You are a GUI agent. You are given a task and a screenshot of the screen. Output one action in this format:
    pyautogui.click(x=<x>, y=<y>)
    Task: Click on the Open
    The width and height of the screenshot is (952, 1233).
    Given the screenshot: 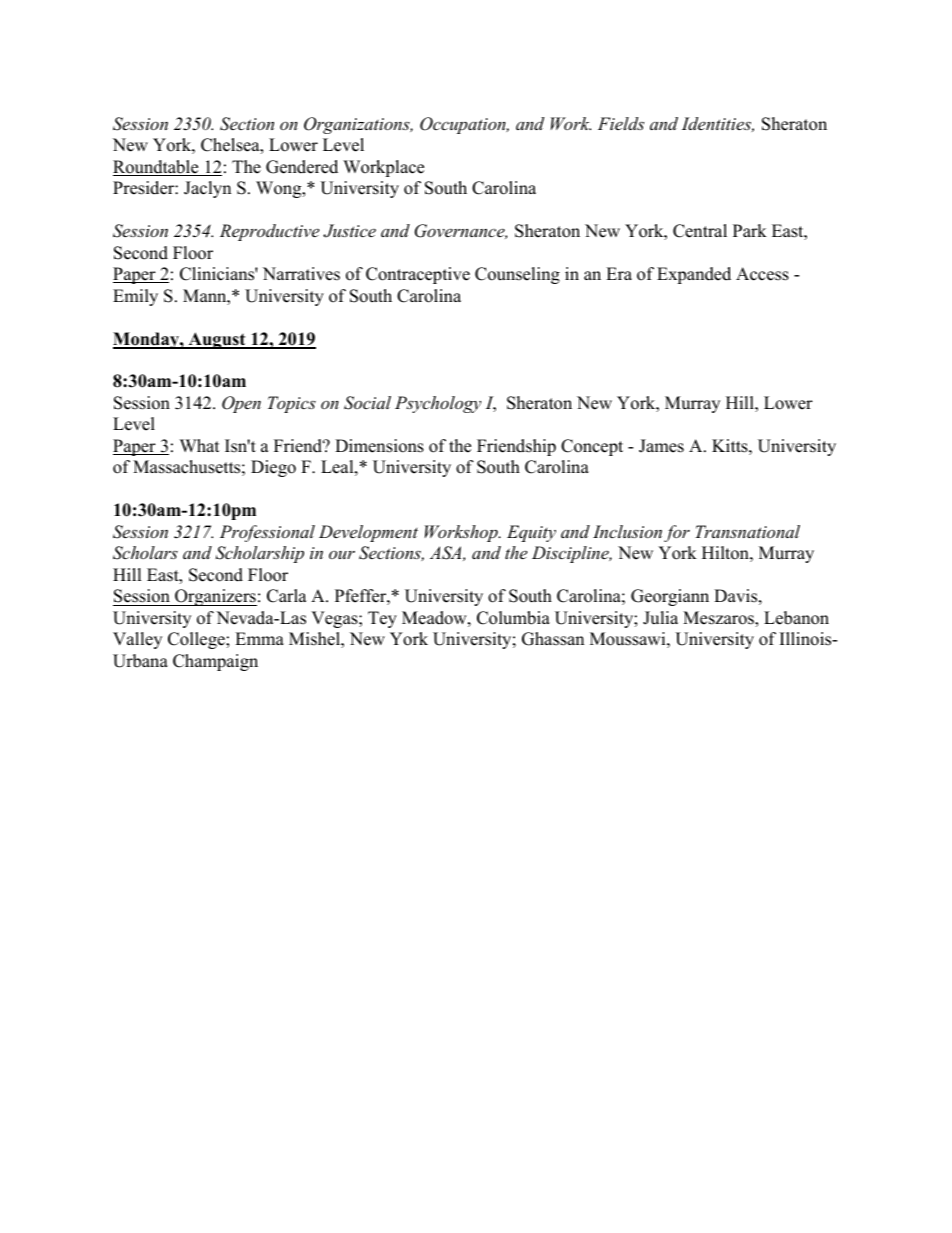 What is the action you would take?
    pyautogui.click(x=241, y=404)
